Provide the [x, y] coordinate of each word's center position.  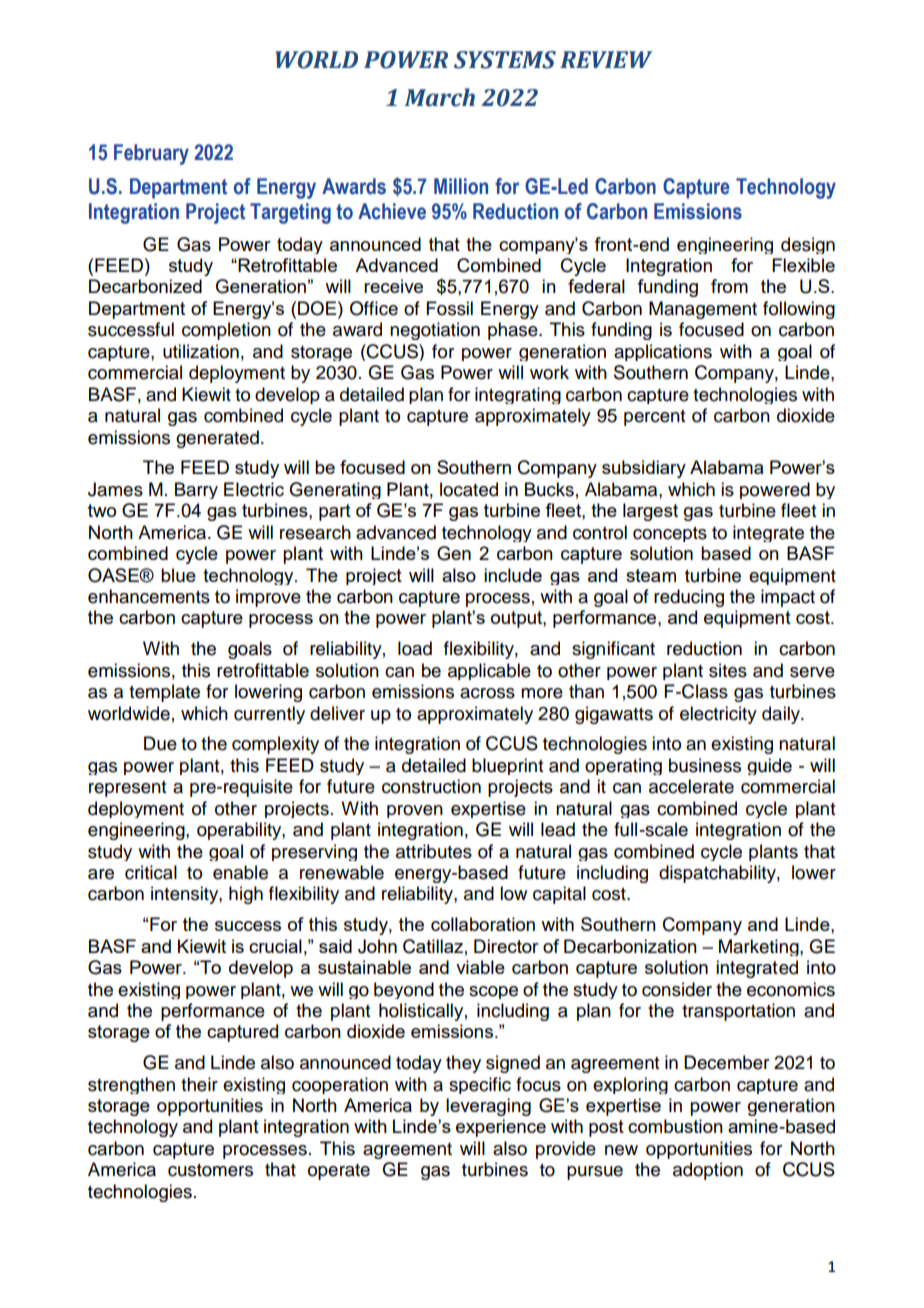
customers [210, 1170]
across [487, 693]
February [151, 154]
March [440, 97]
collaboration [483, 924]
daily [782, 715]
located [469, 489]
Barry [196, 490]
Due [160, 743]
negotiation [435, 331]
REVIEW [606, 59]
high [246, 895]
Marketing [760, 947]
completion [226, 331]
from [729, 286]
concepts [670, 534]
